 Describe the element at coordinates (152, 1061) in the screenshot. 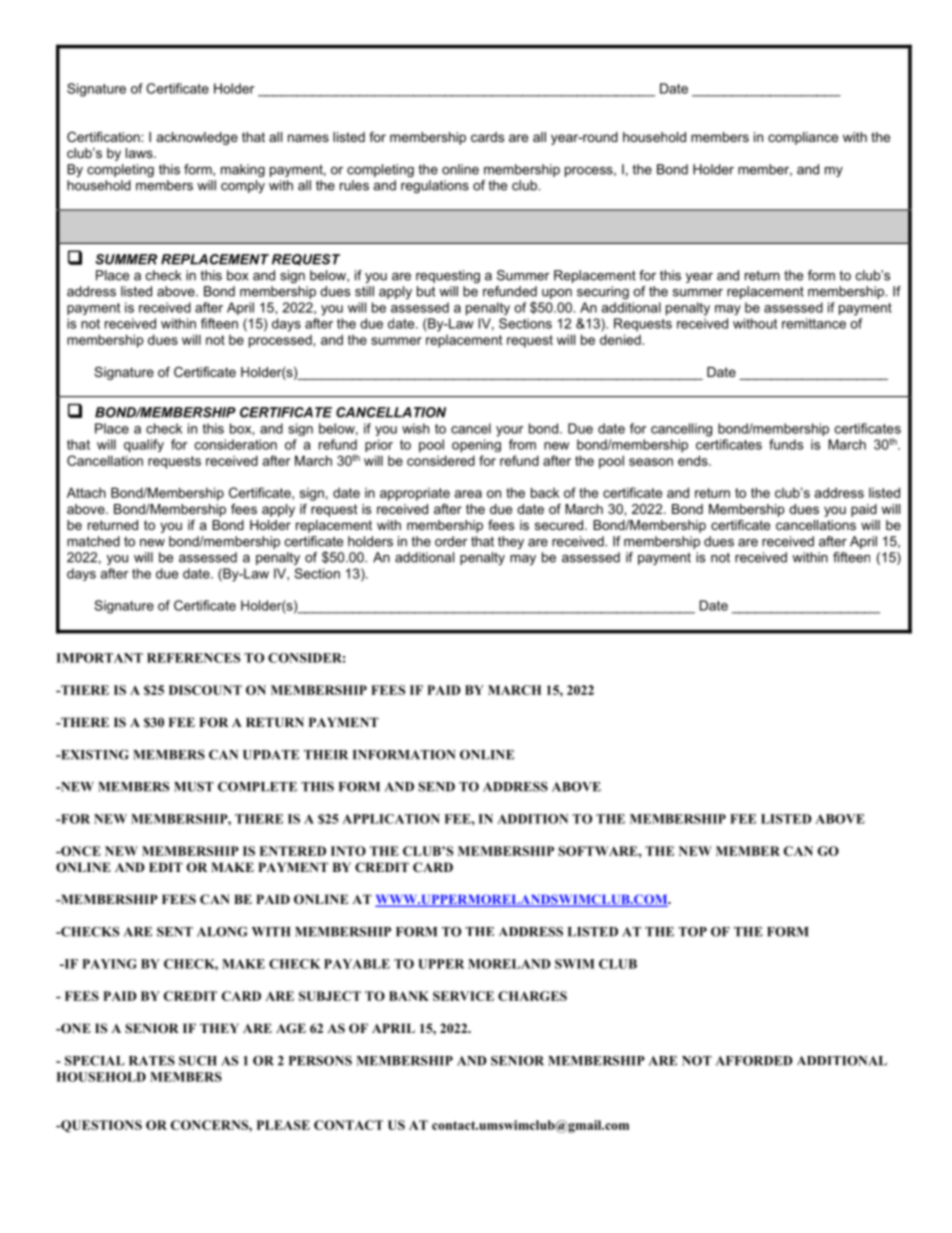

I see `RATES` at that location.
